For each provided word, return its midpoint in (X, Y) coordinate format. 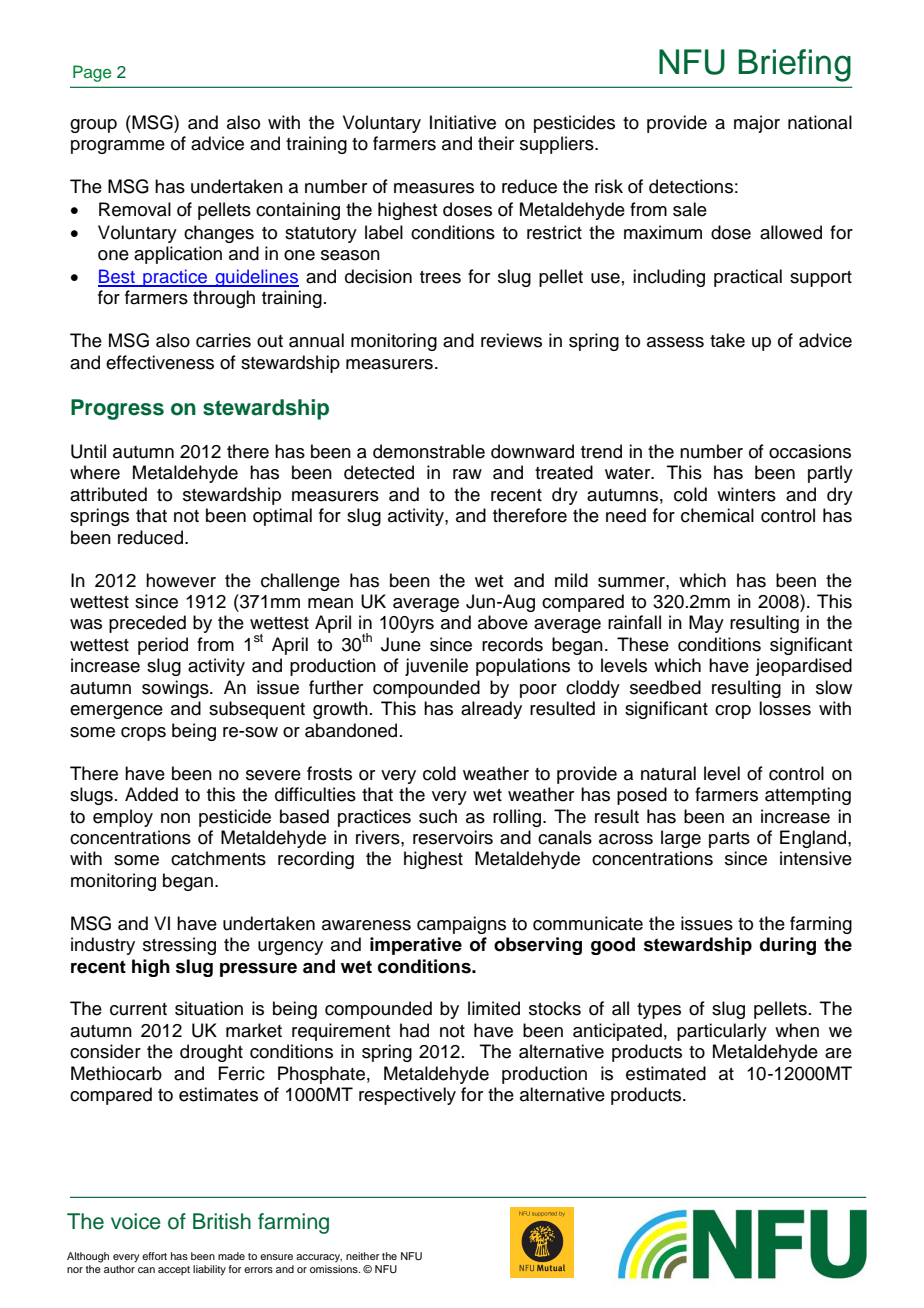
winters (746, 494)
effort (154, 1256)
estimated (666, 1073)
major (757, 124)
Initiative (463, 122)
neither (362, 1256)
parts (729, 840)
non (175, 818)
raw (467, 474)
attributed (108, 494)
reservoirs (453, 837)
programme (118, 147)
